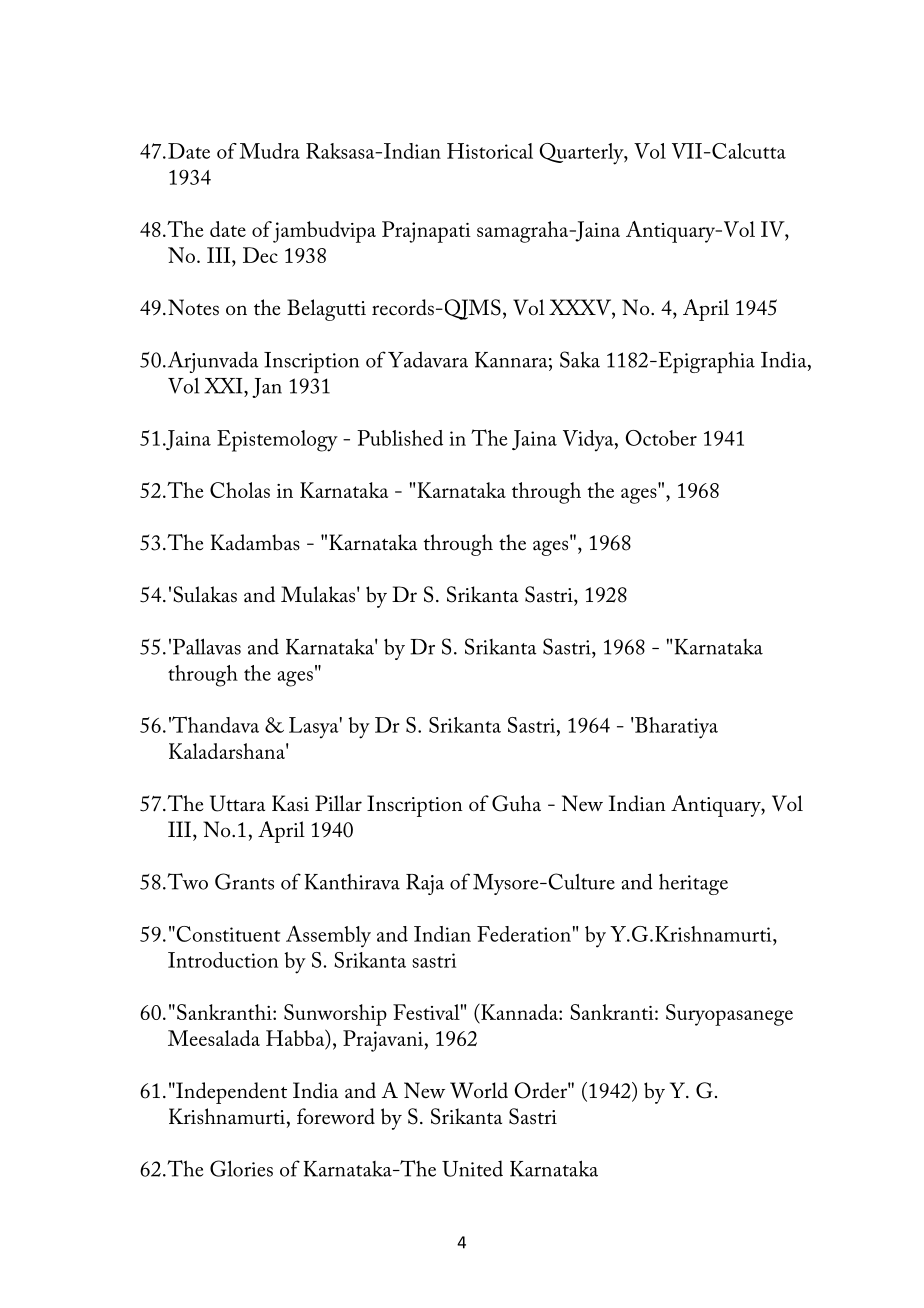 This screenshot has height=1308, width=924. Describe the element at coordinates (479, 1090) in the screenshot. I see `World` at that location.
